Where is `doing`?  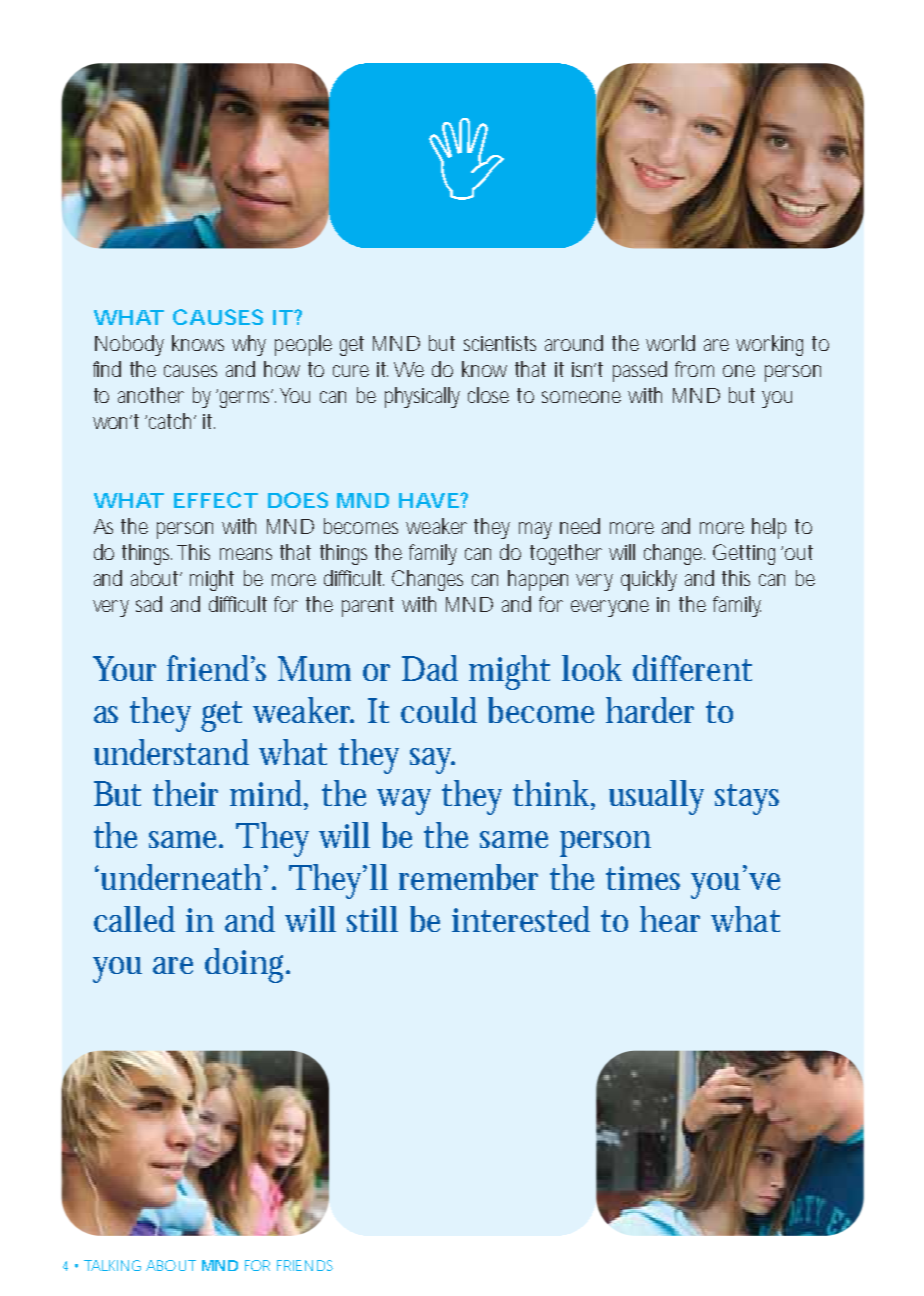 doing is located at coordinates (247, 965).
